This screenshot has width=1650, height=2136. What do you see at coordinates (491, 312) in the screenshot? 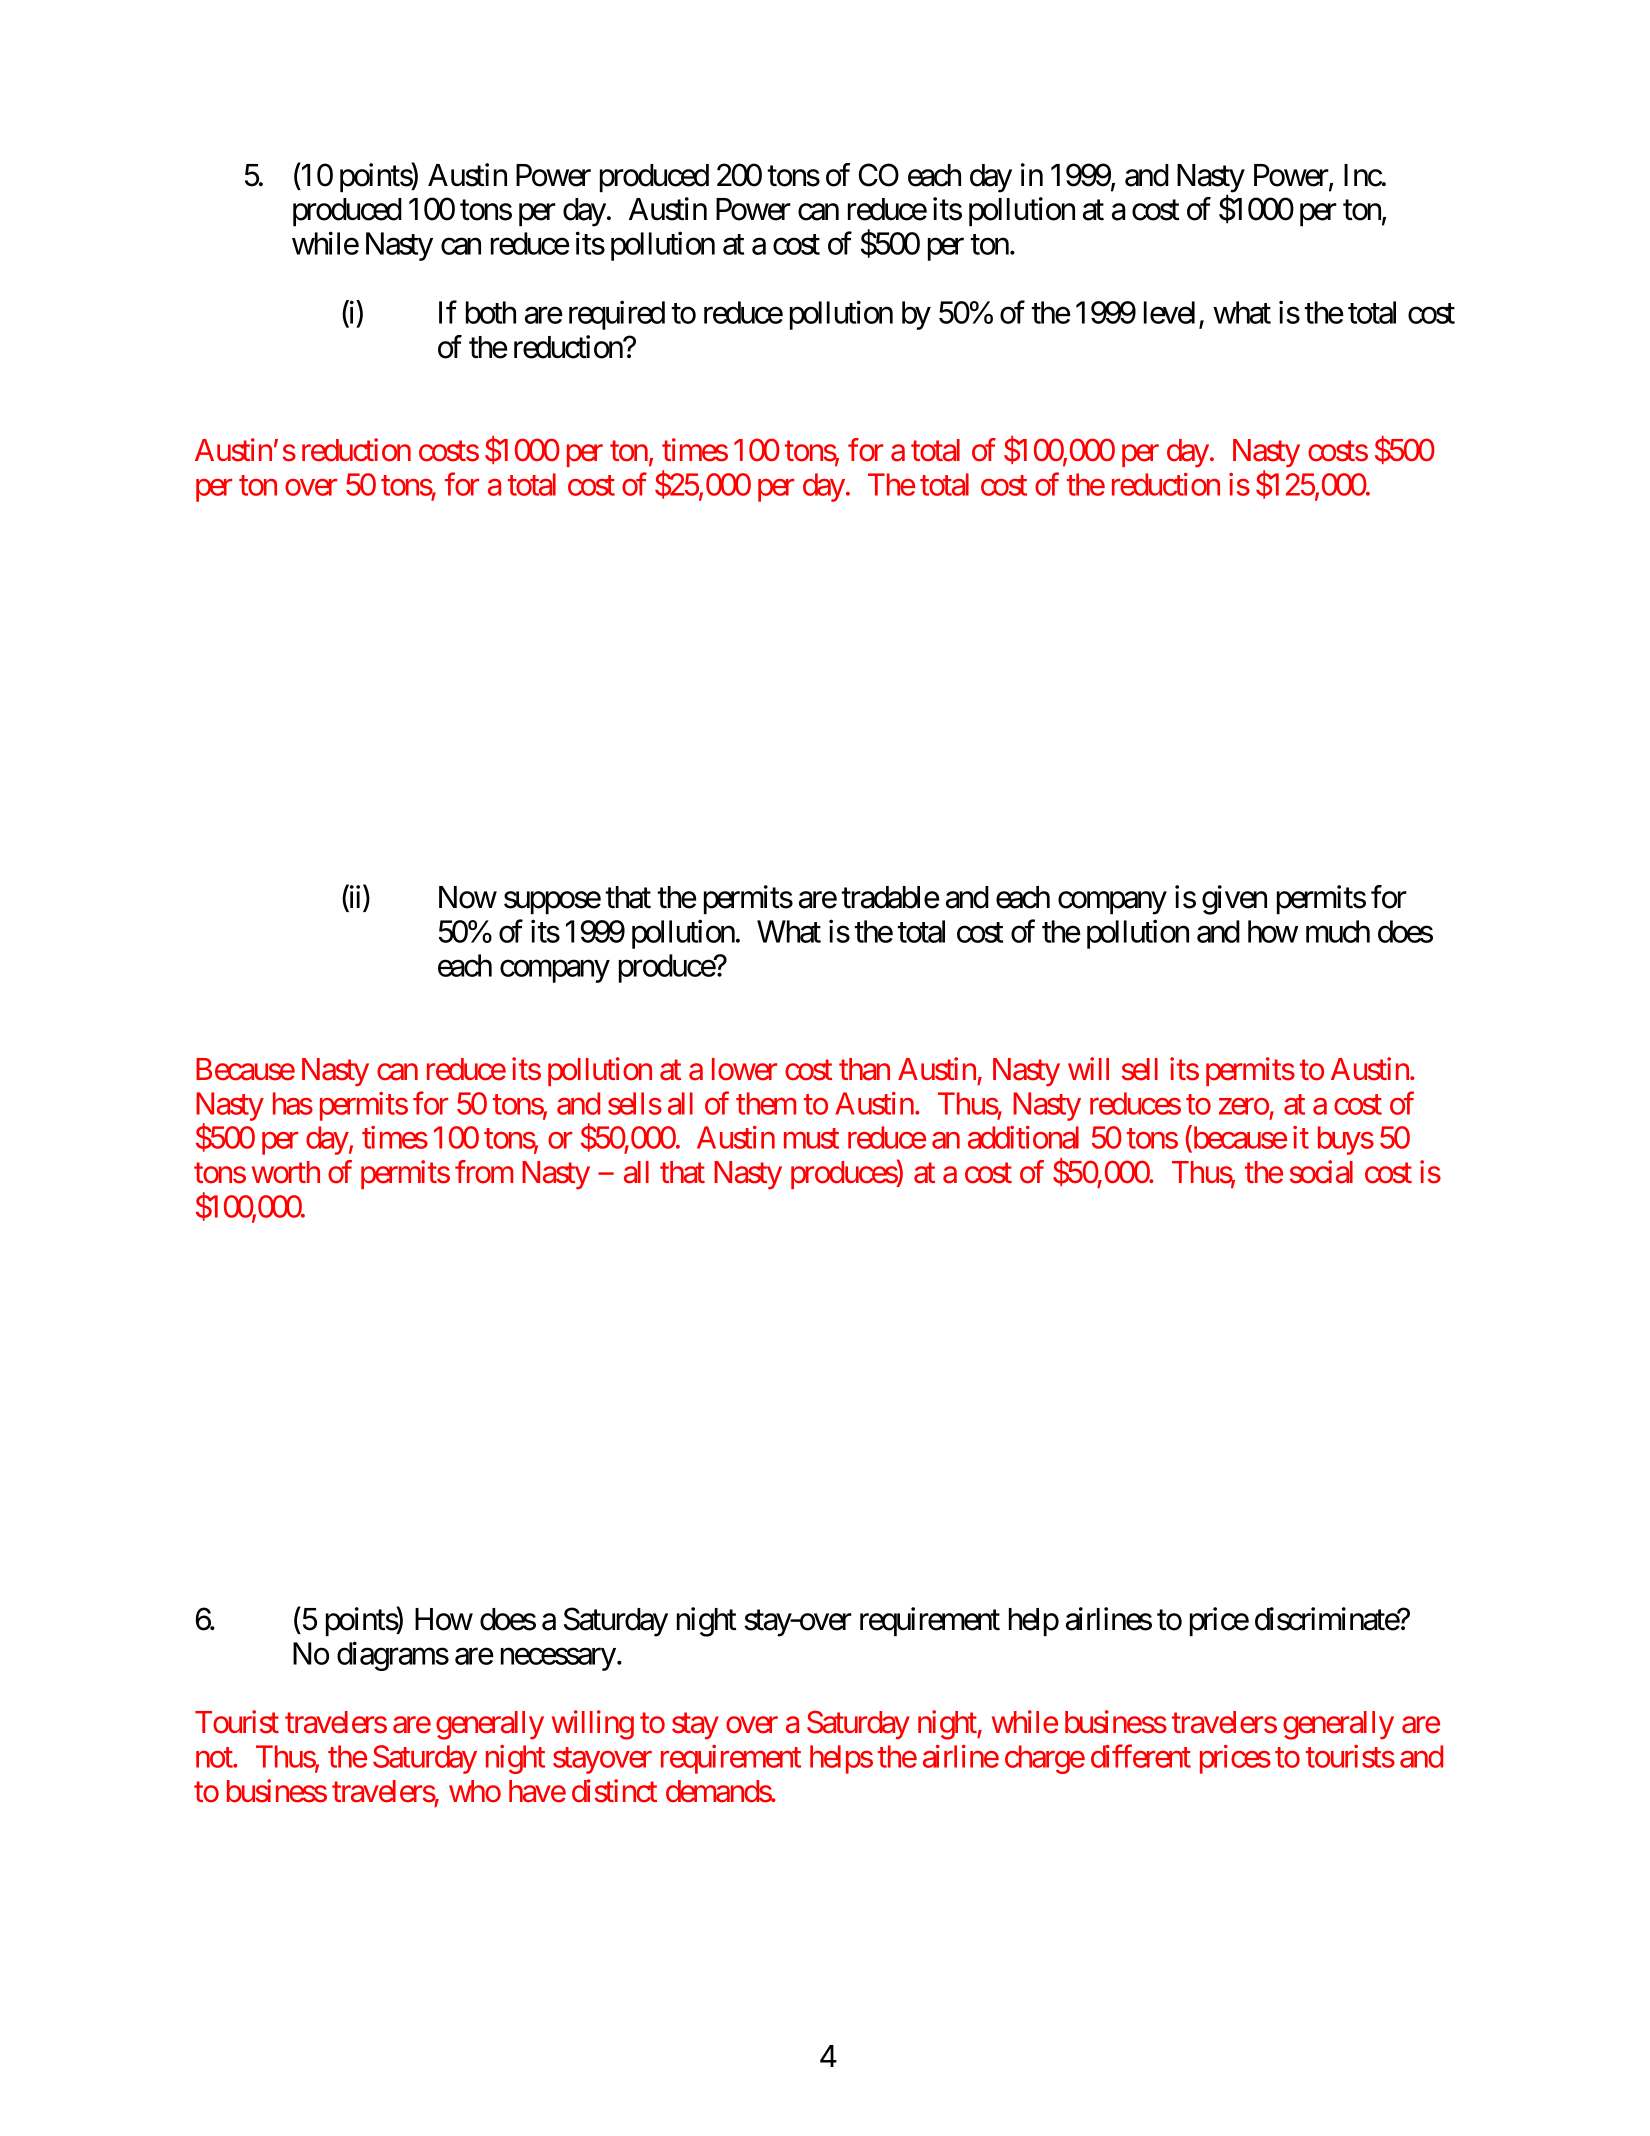
I see `both` at bounding box center [491, 312].
